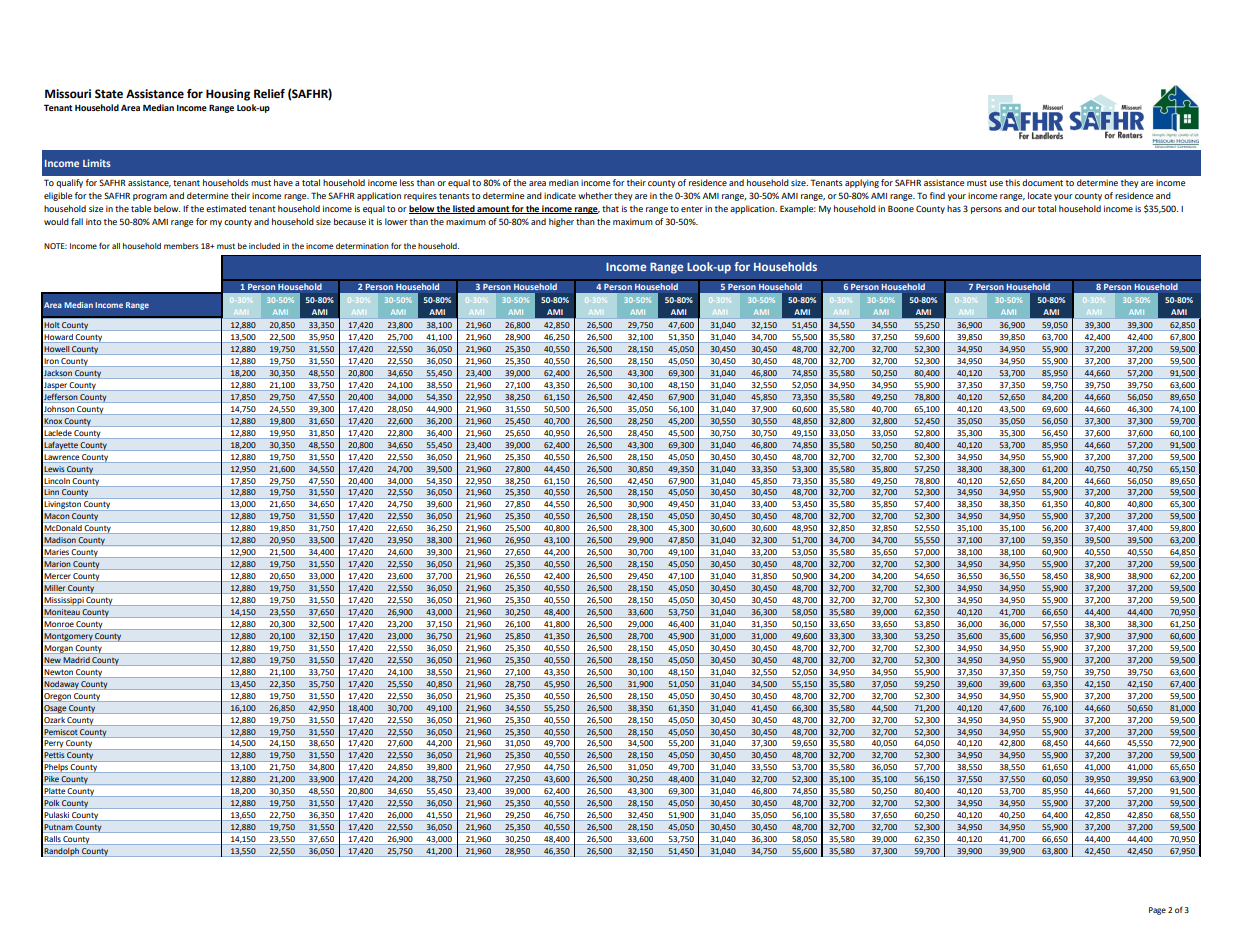  I want to click on lower, so click(396, 221).
